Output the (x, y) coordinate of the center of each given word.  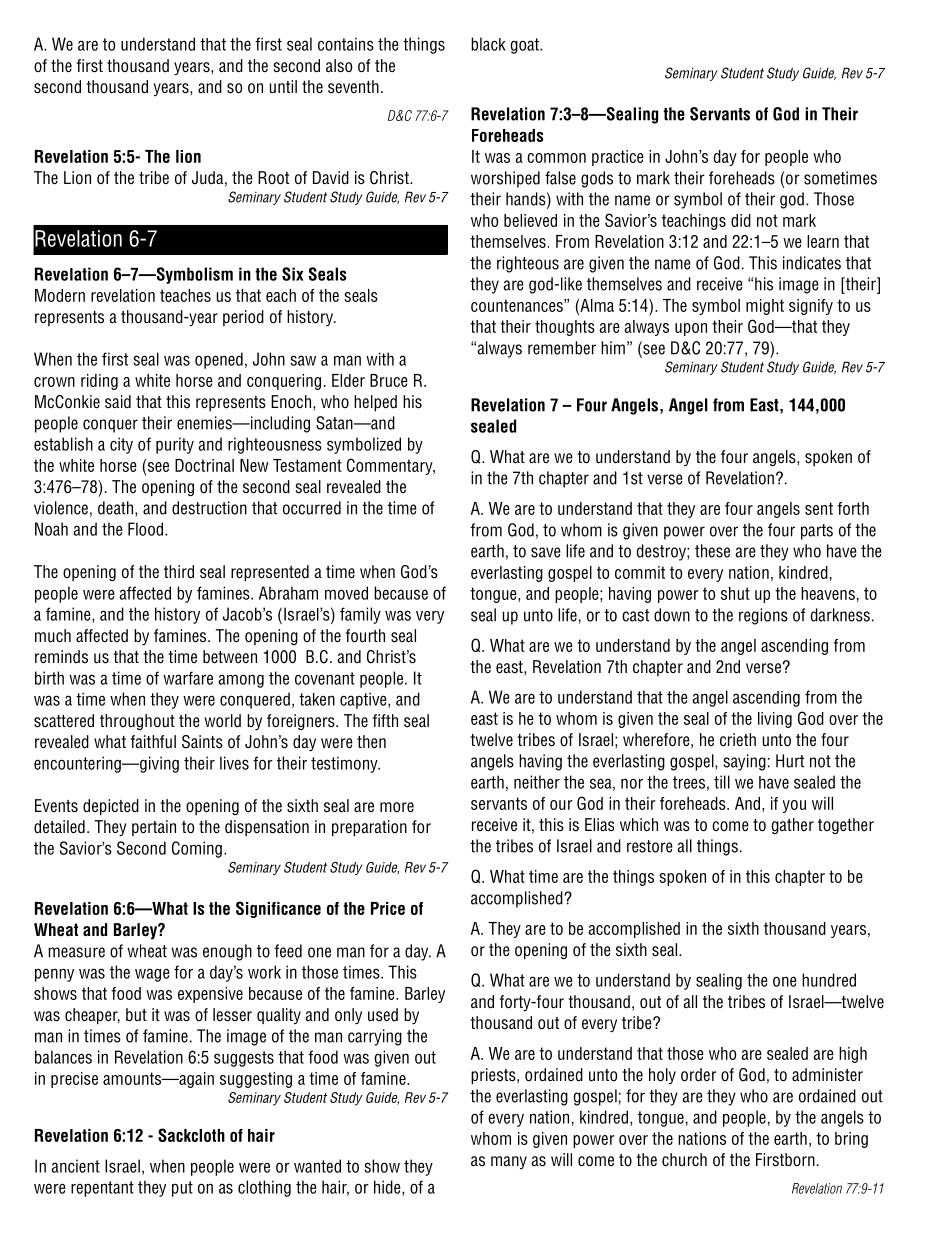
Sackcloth (191, 1135)
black (488, 44)
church (684, 1159)
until (283, 86)
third (179, 571)
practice (618, 158)
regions (763, 616)
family (360, 615)
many (509, 1162)
